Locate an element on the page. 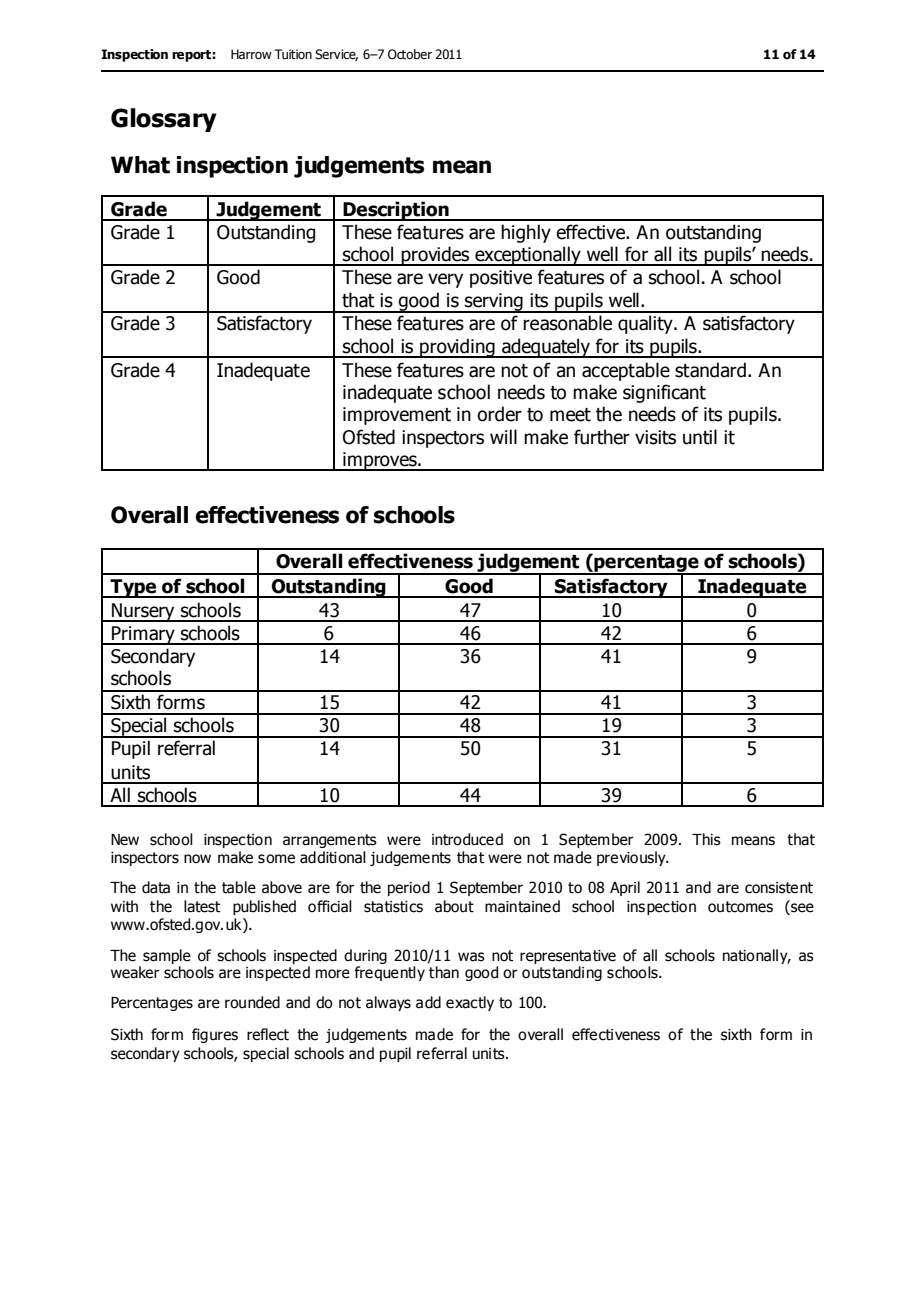 This page has height=1308, width=924. improvement is located at coordinates (397, 416).
